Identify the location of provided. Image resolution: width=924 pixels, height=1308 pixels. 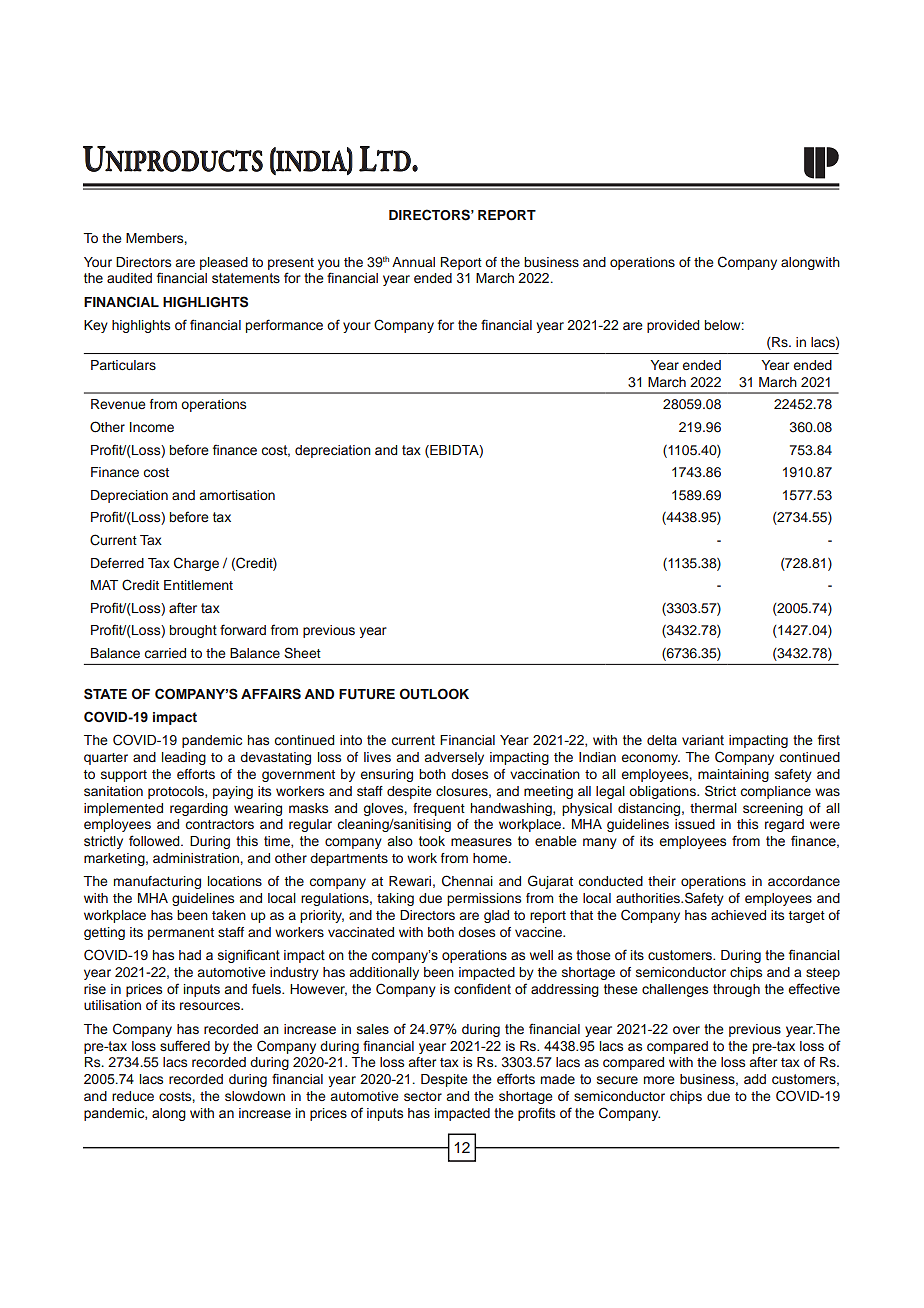
(673, 326).
